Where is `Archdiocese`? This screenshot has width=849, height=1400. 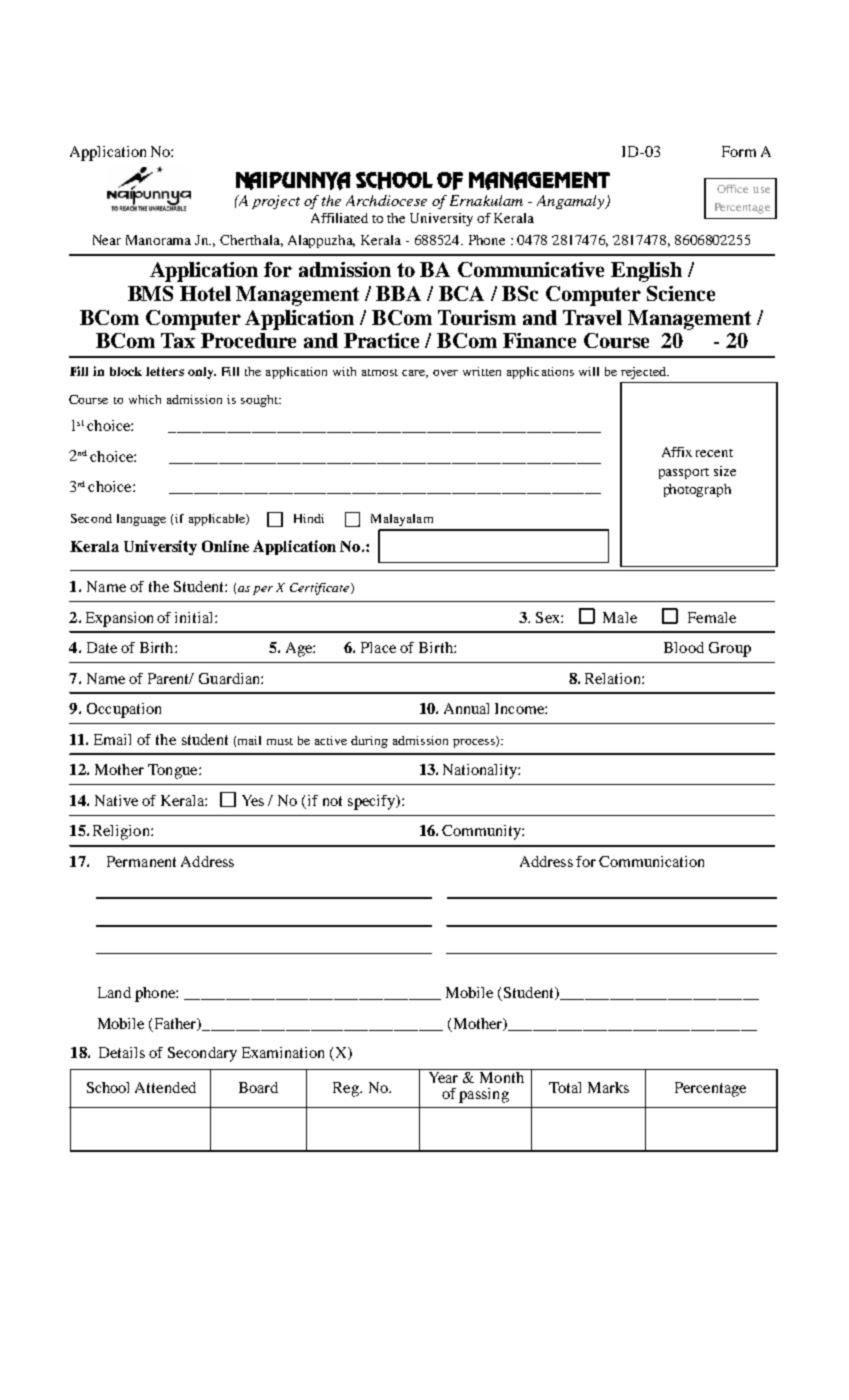 Archdiocese is located at coordinates (386, 200).
